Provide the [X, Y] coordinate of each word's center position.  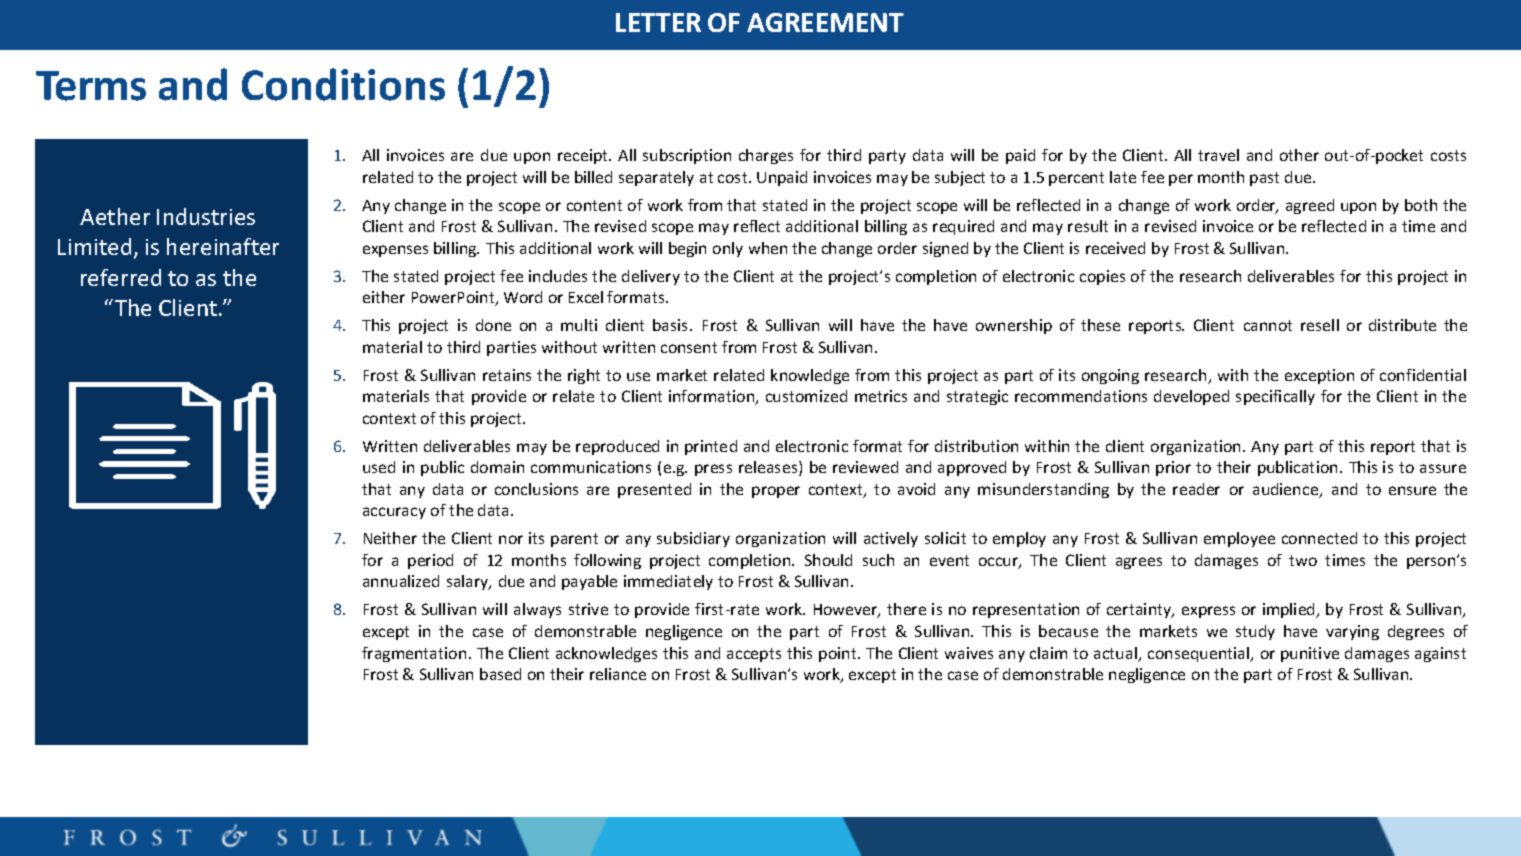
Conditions [343, 84]
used [379, 467]
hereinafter [223, 246]
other [1299, 155]
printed [711, 447]
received [1115, 248]
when [768, 248]
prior [1173, 468]
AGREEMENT [825, 22]
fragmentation [414, 654]
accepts [754, 655]
